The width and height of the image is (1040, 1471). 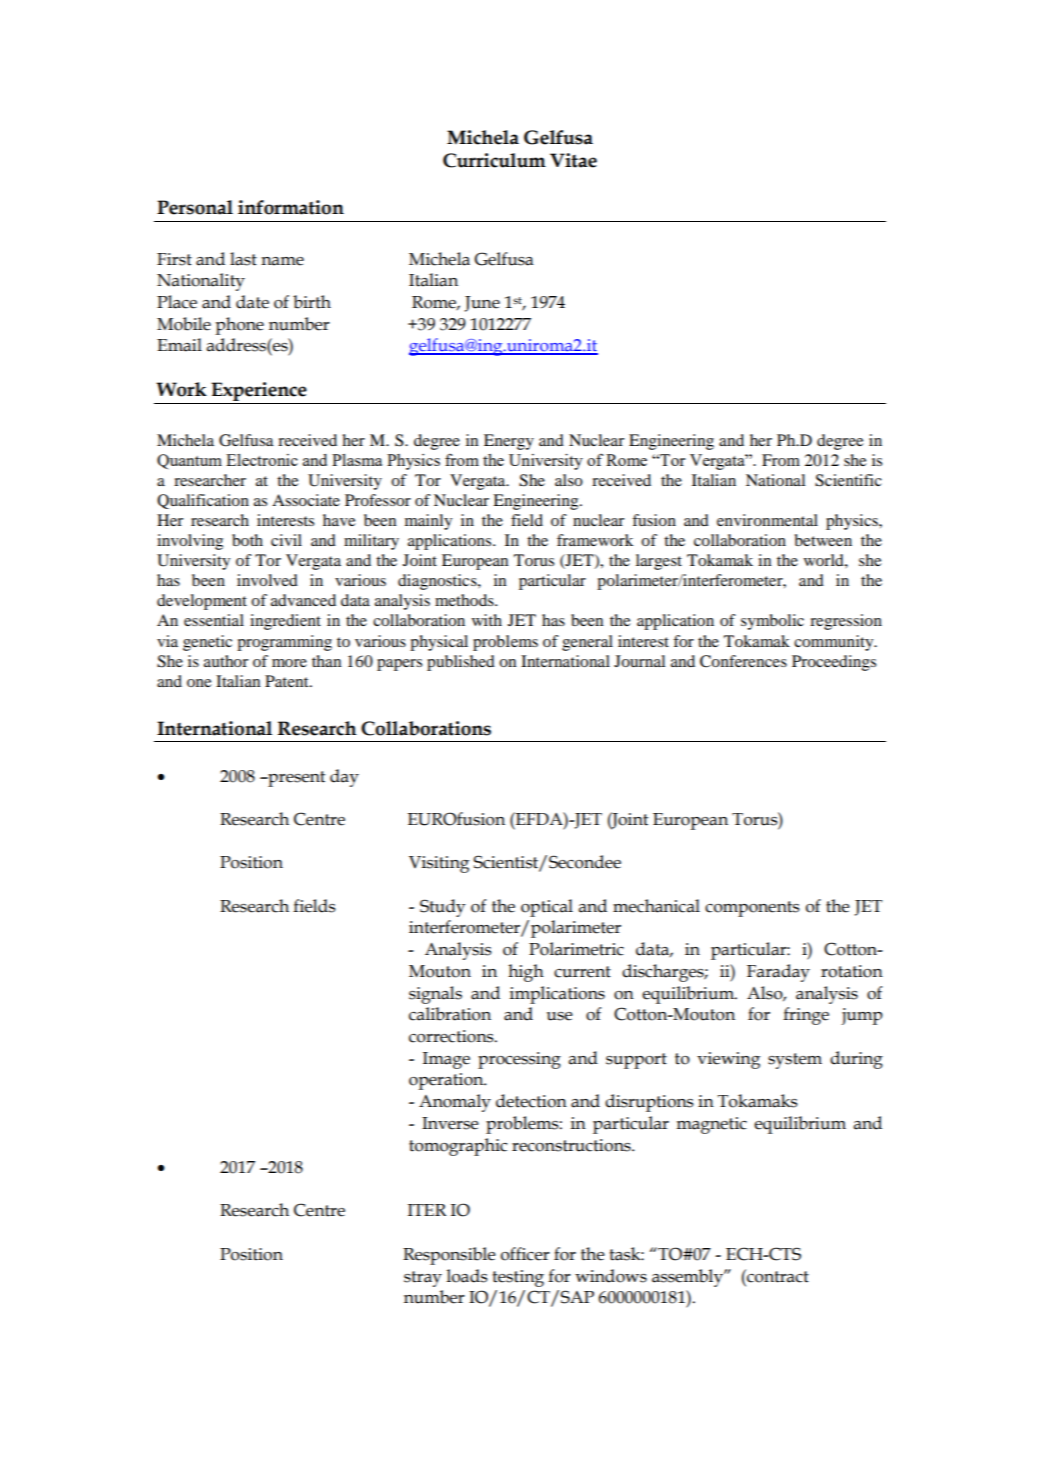 What do you see at coordinates (525, 1254) in the image?
I see `officer` at bounding box center [525, 1254].
